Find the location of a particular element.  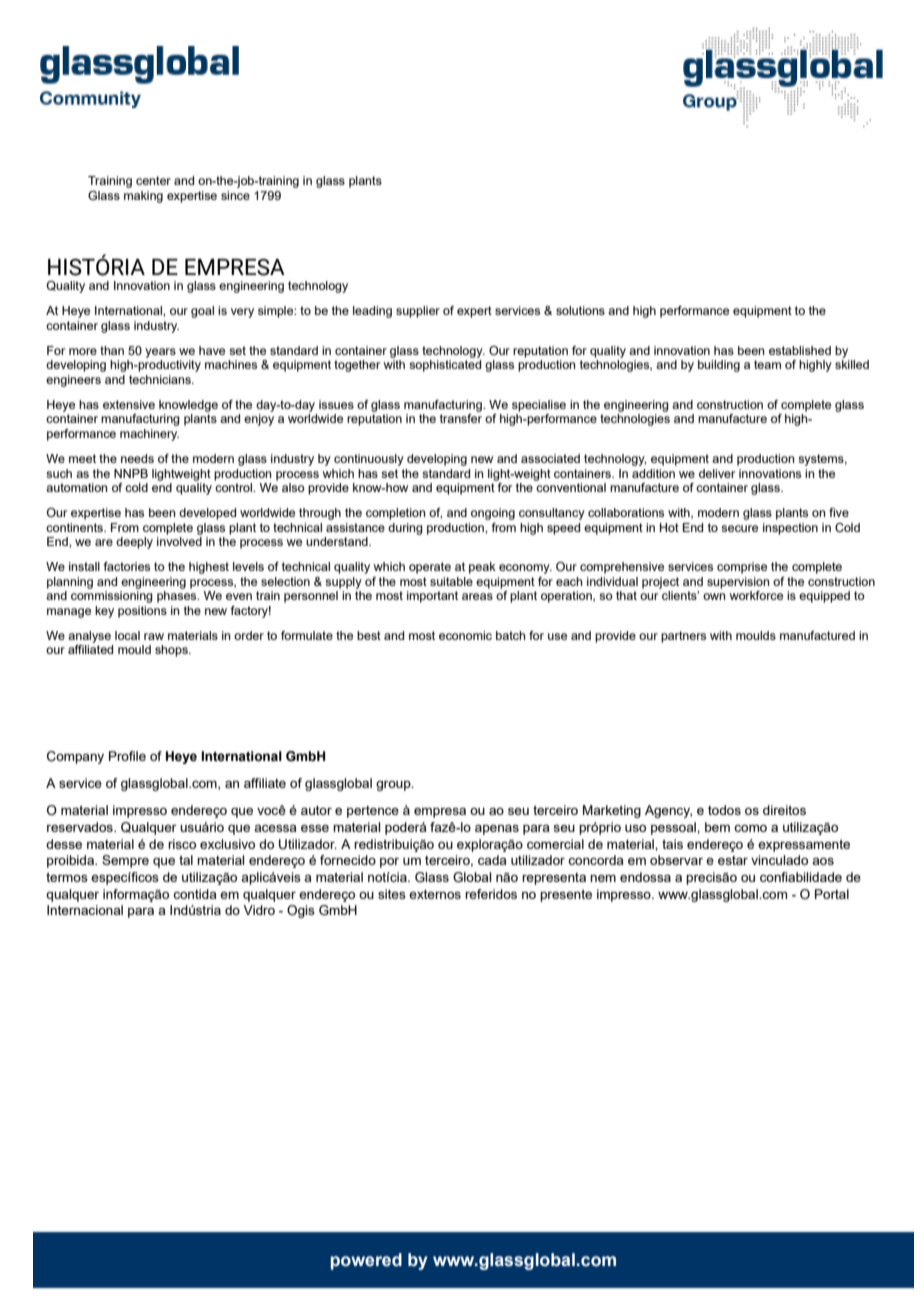

sites is located at coordinates (392, 894).
